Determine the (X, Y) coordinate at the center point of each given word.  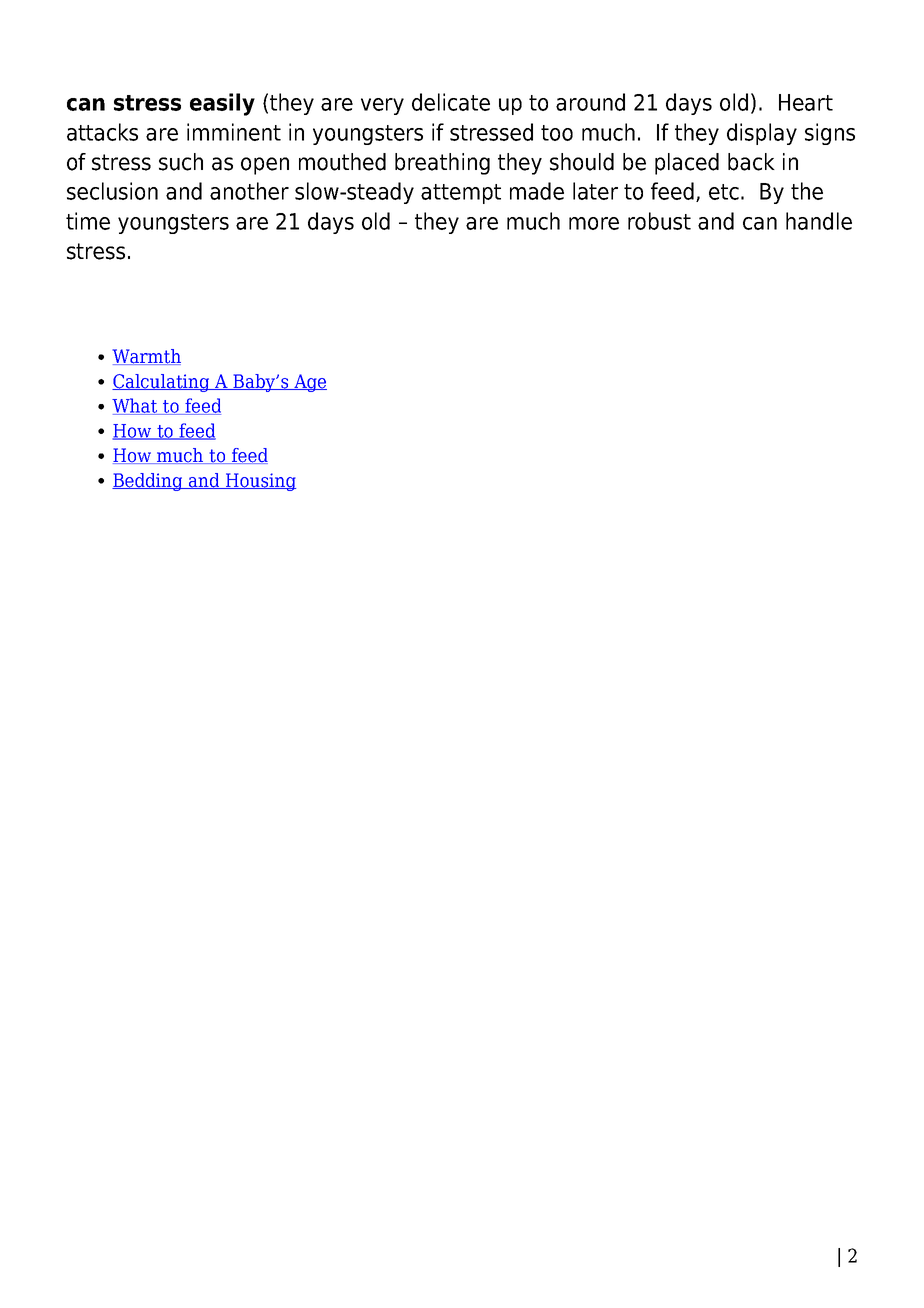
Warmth (146, 357)
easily (222, 104)
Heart (806, 102)
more (594, 223)
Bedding (148, 482)
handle (819, 221)
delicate (451, 102)
